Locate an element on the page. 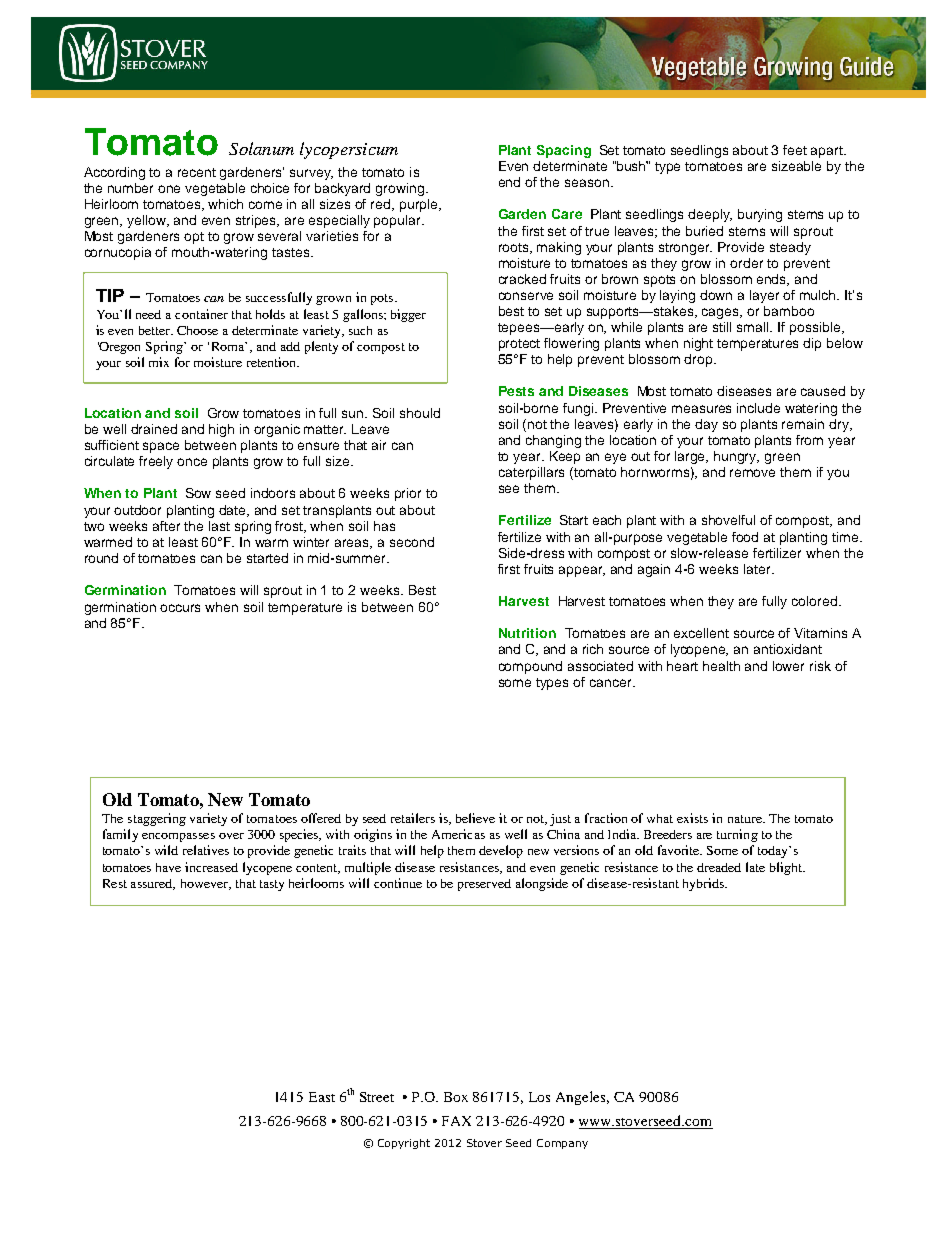 The image size is (952, 1233). staggering is located at coordinates (157, 819).
